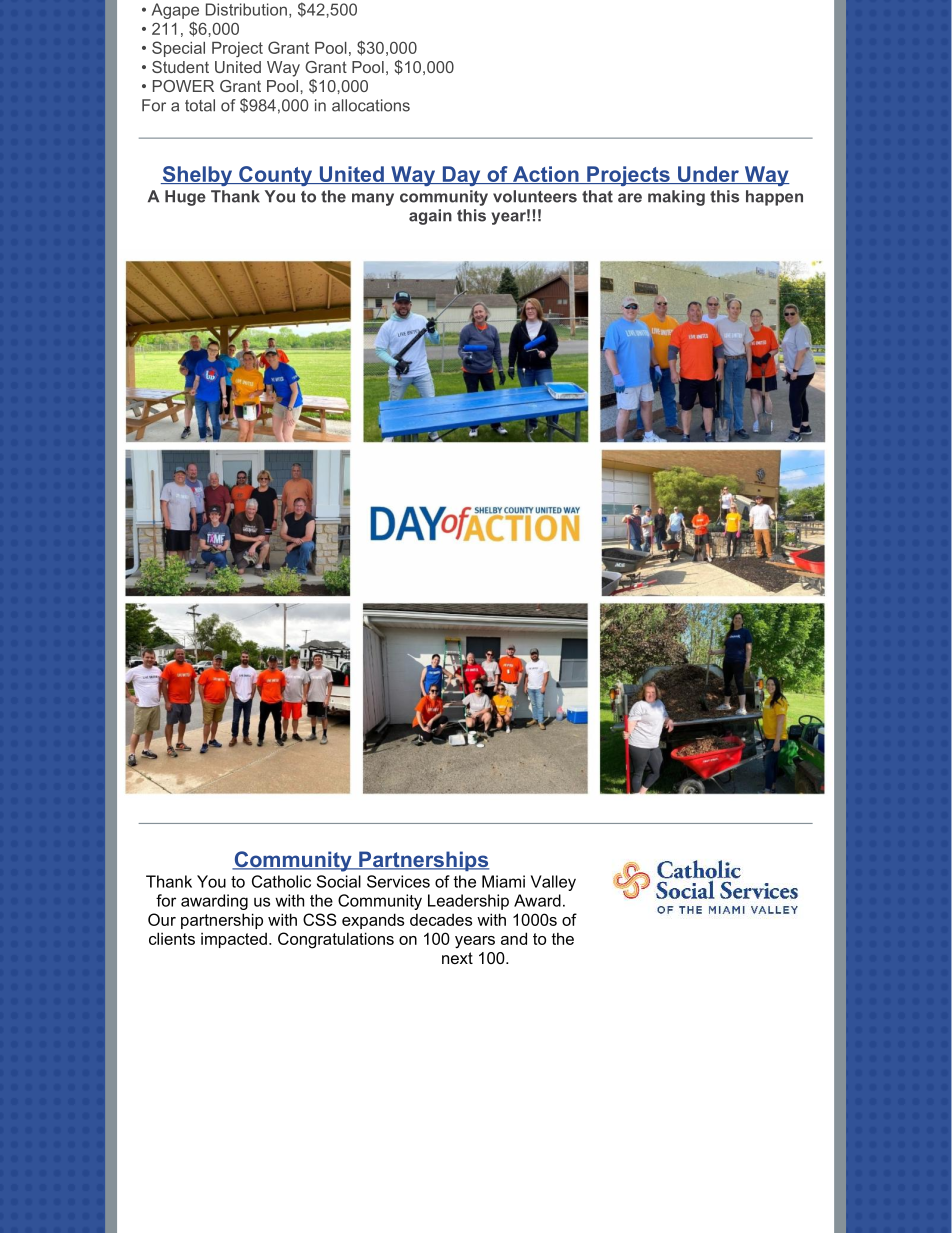 Image resolution: width=952 pixels, height=1233 pixels. I want to click on Distribution, so click(246, 9).
